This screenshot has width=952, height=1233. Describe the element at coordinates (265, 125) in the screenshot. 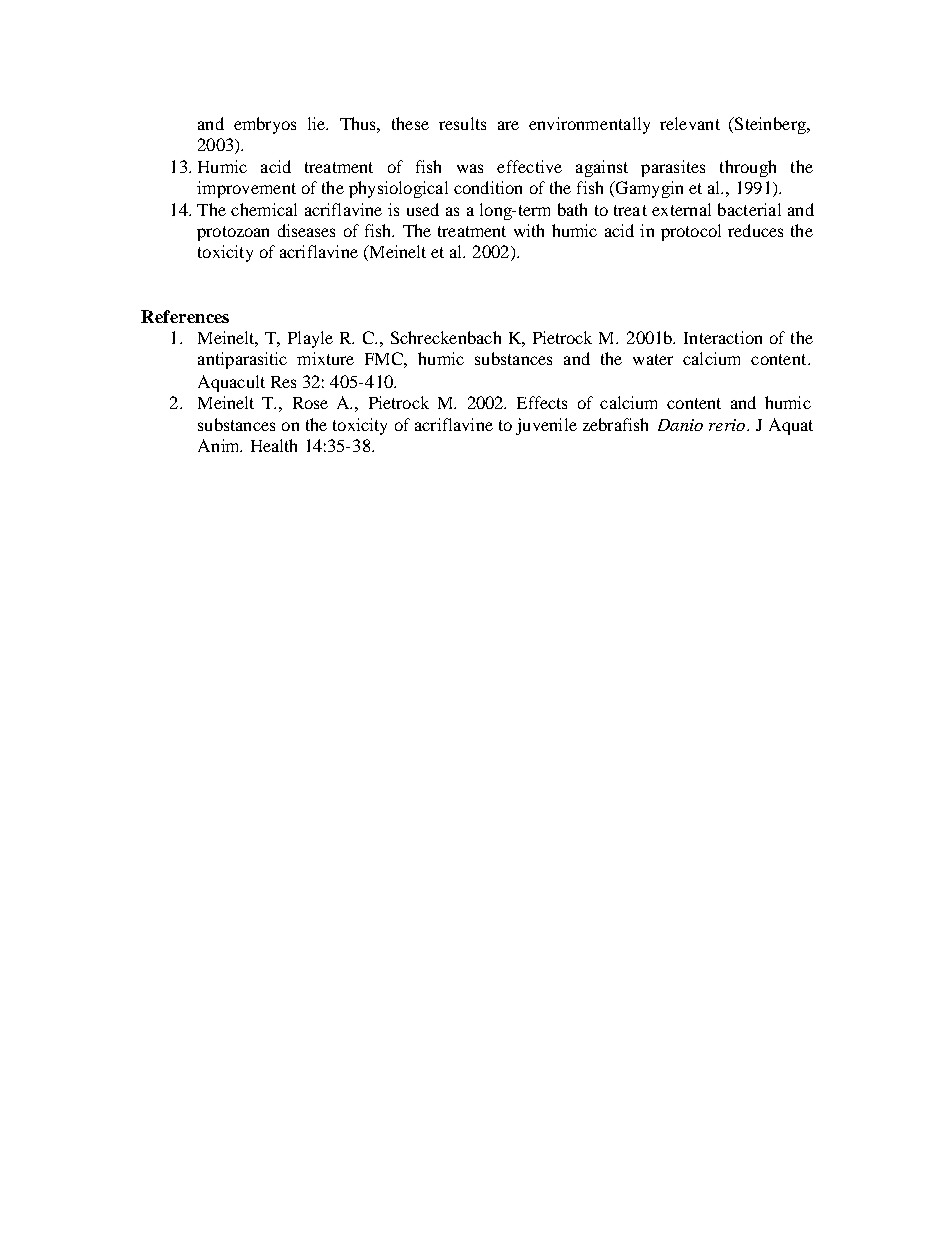

I see `embryos` at that location.
